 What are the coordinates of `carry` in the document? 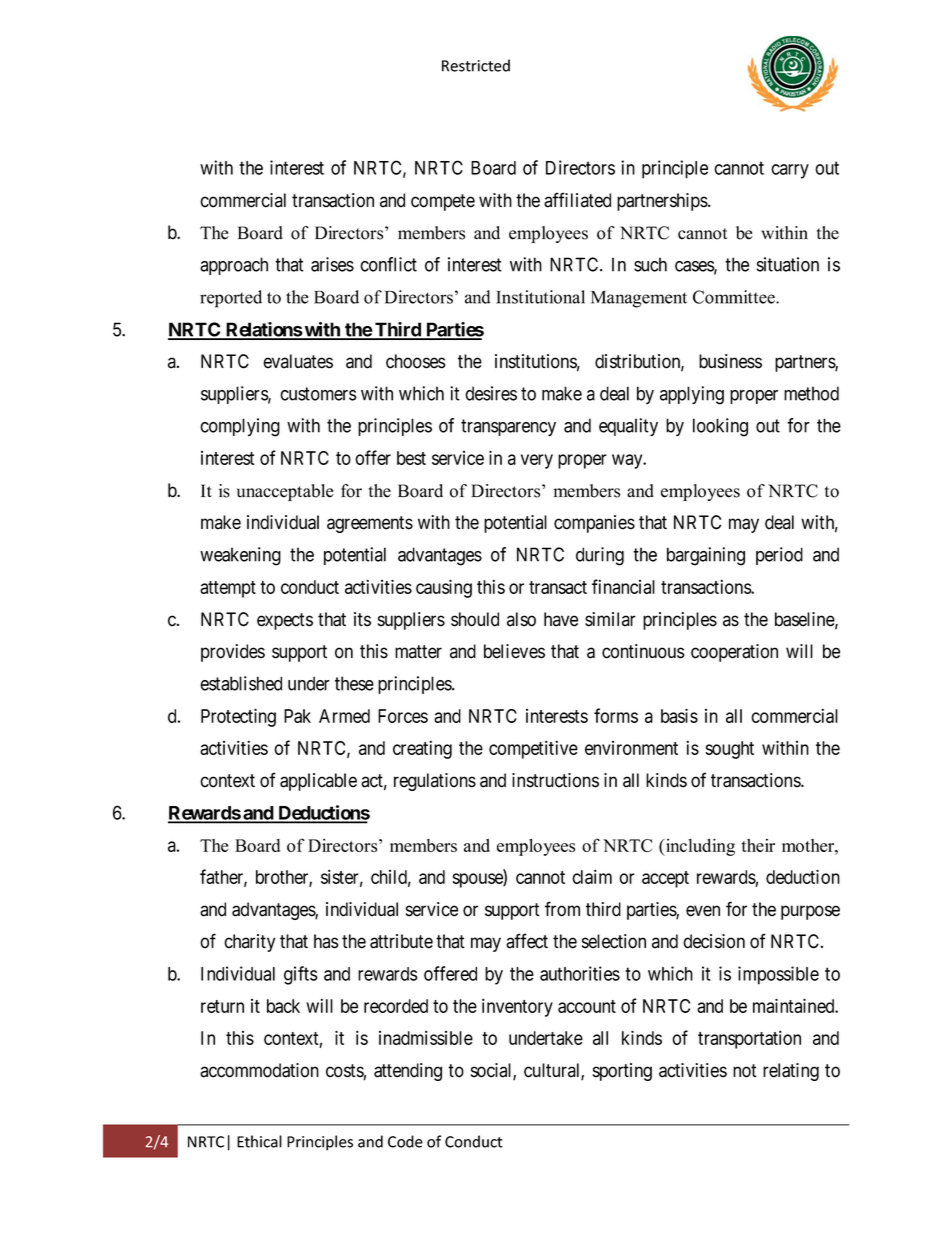 It's located at (790, 171).
